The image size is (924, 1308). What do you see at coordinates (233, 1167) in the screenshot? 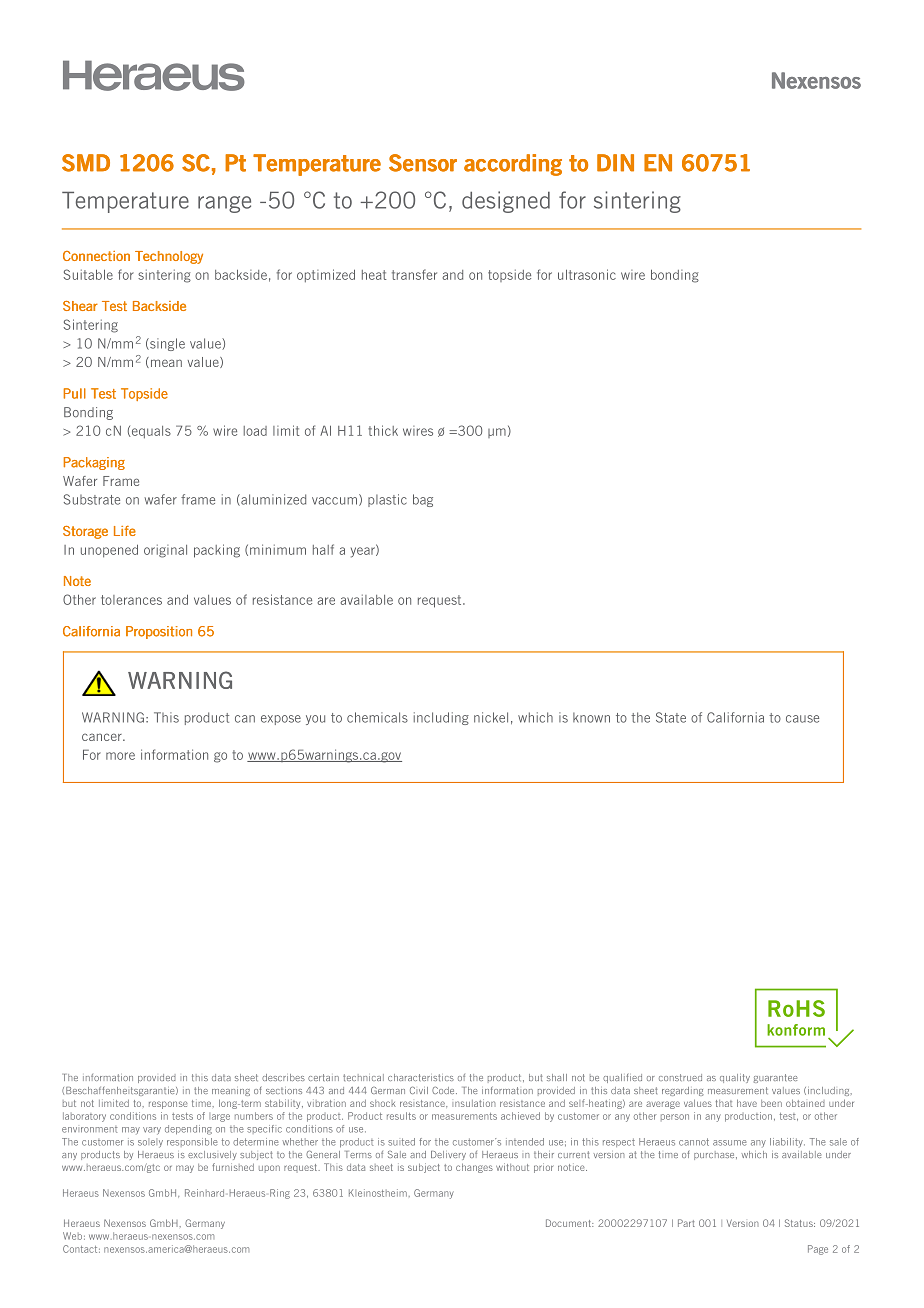
I see `furnished` at bounding box center [233, 1167].
